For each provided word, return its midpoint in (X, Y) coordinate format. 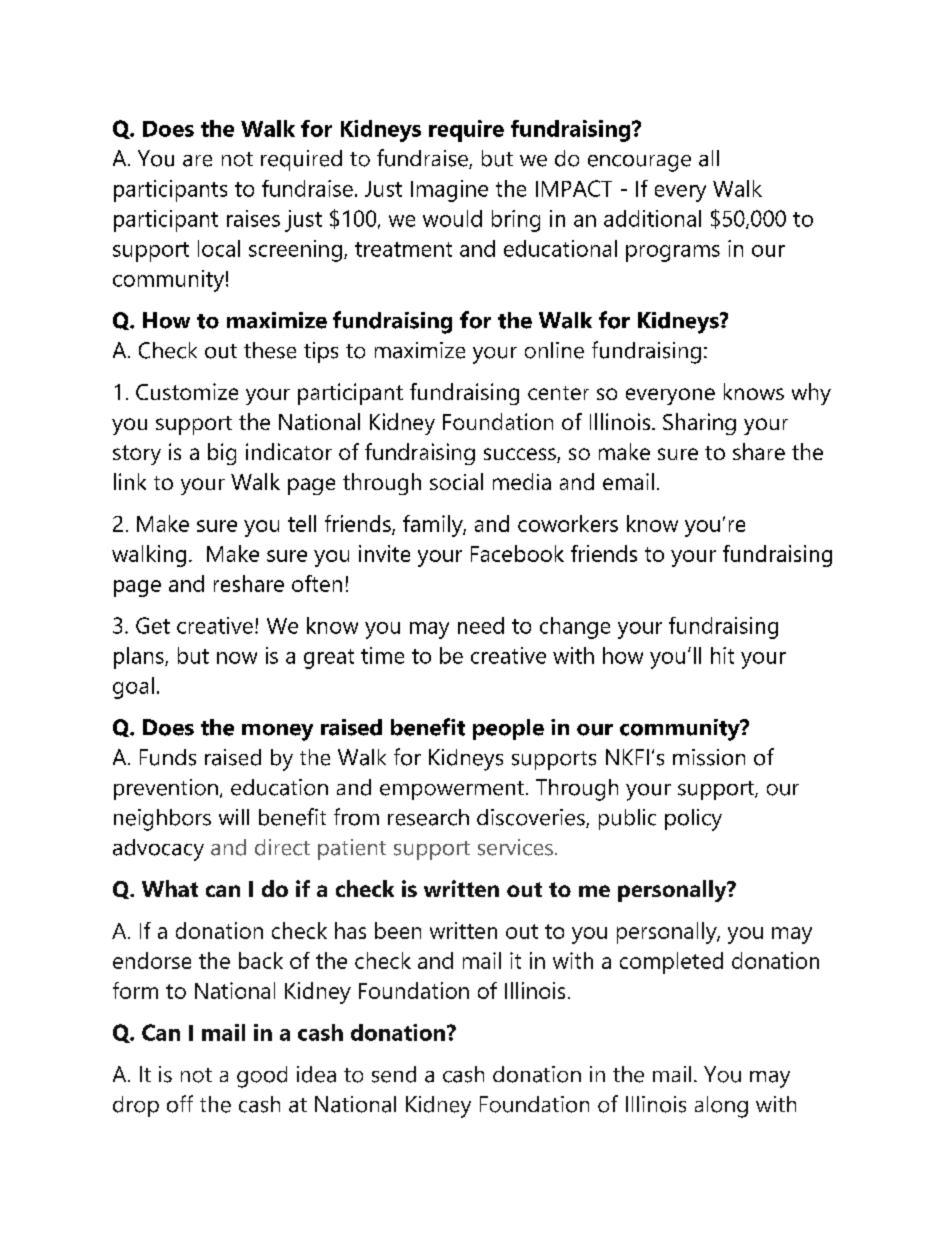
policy (693, 820)
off (180, 1104)
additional (652, 218)
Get (153, 625)
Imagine (449, 191)
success (521, 455)
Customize (187, 391)
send (394, 1074)
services (515, 847)
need (481, 625)
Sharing (699, 424)
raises (253, 218)
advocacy (158, 850)
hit (722, 655)
